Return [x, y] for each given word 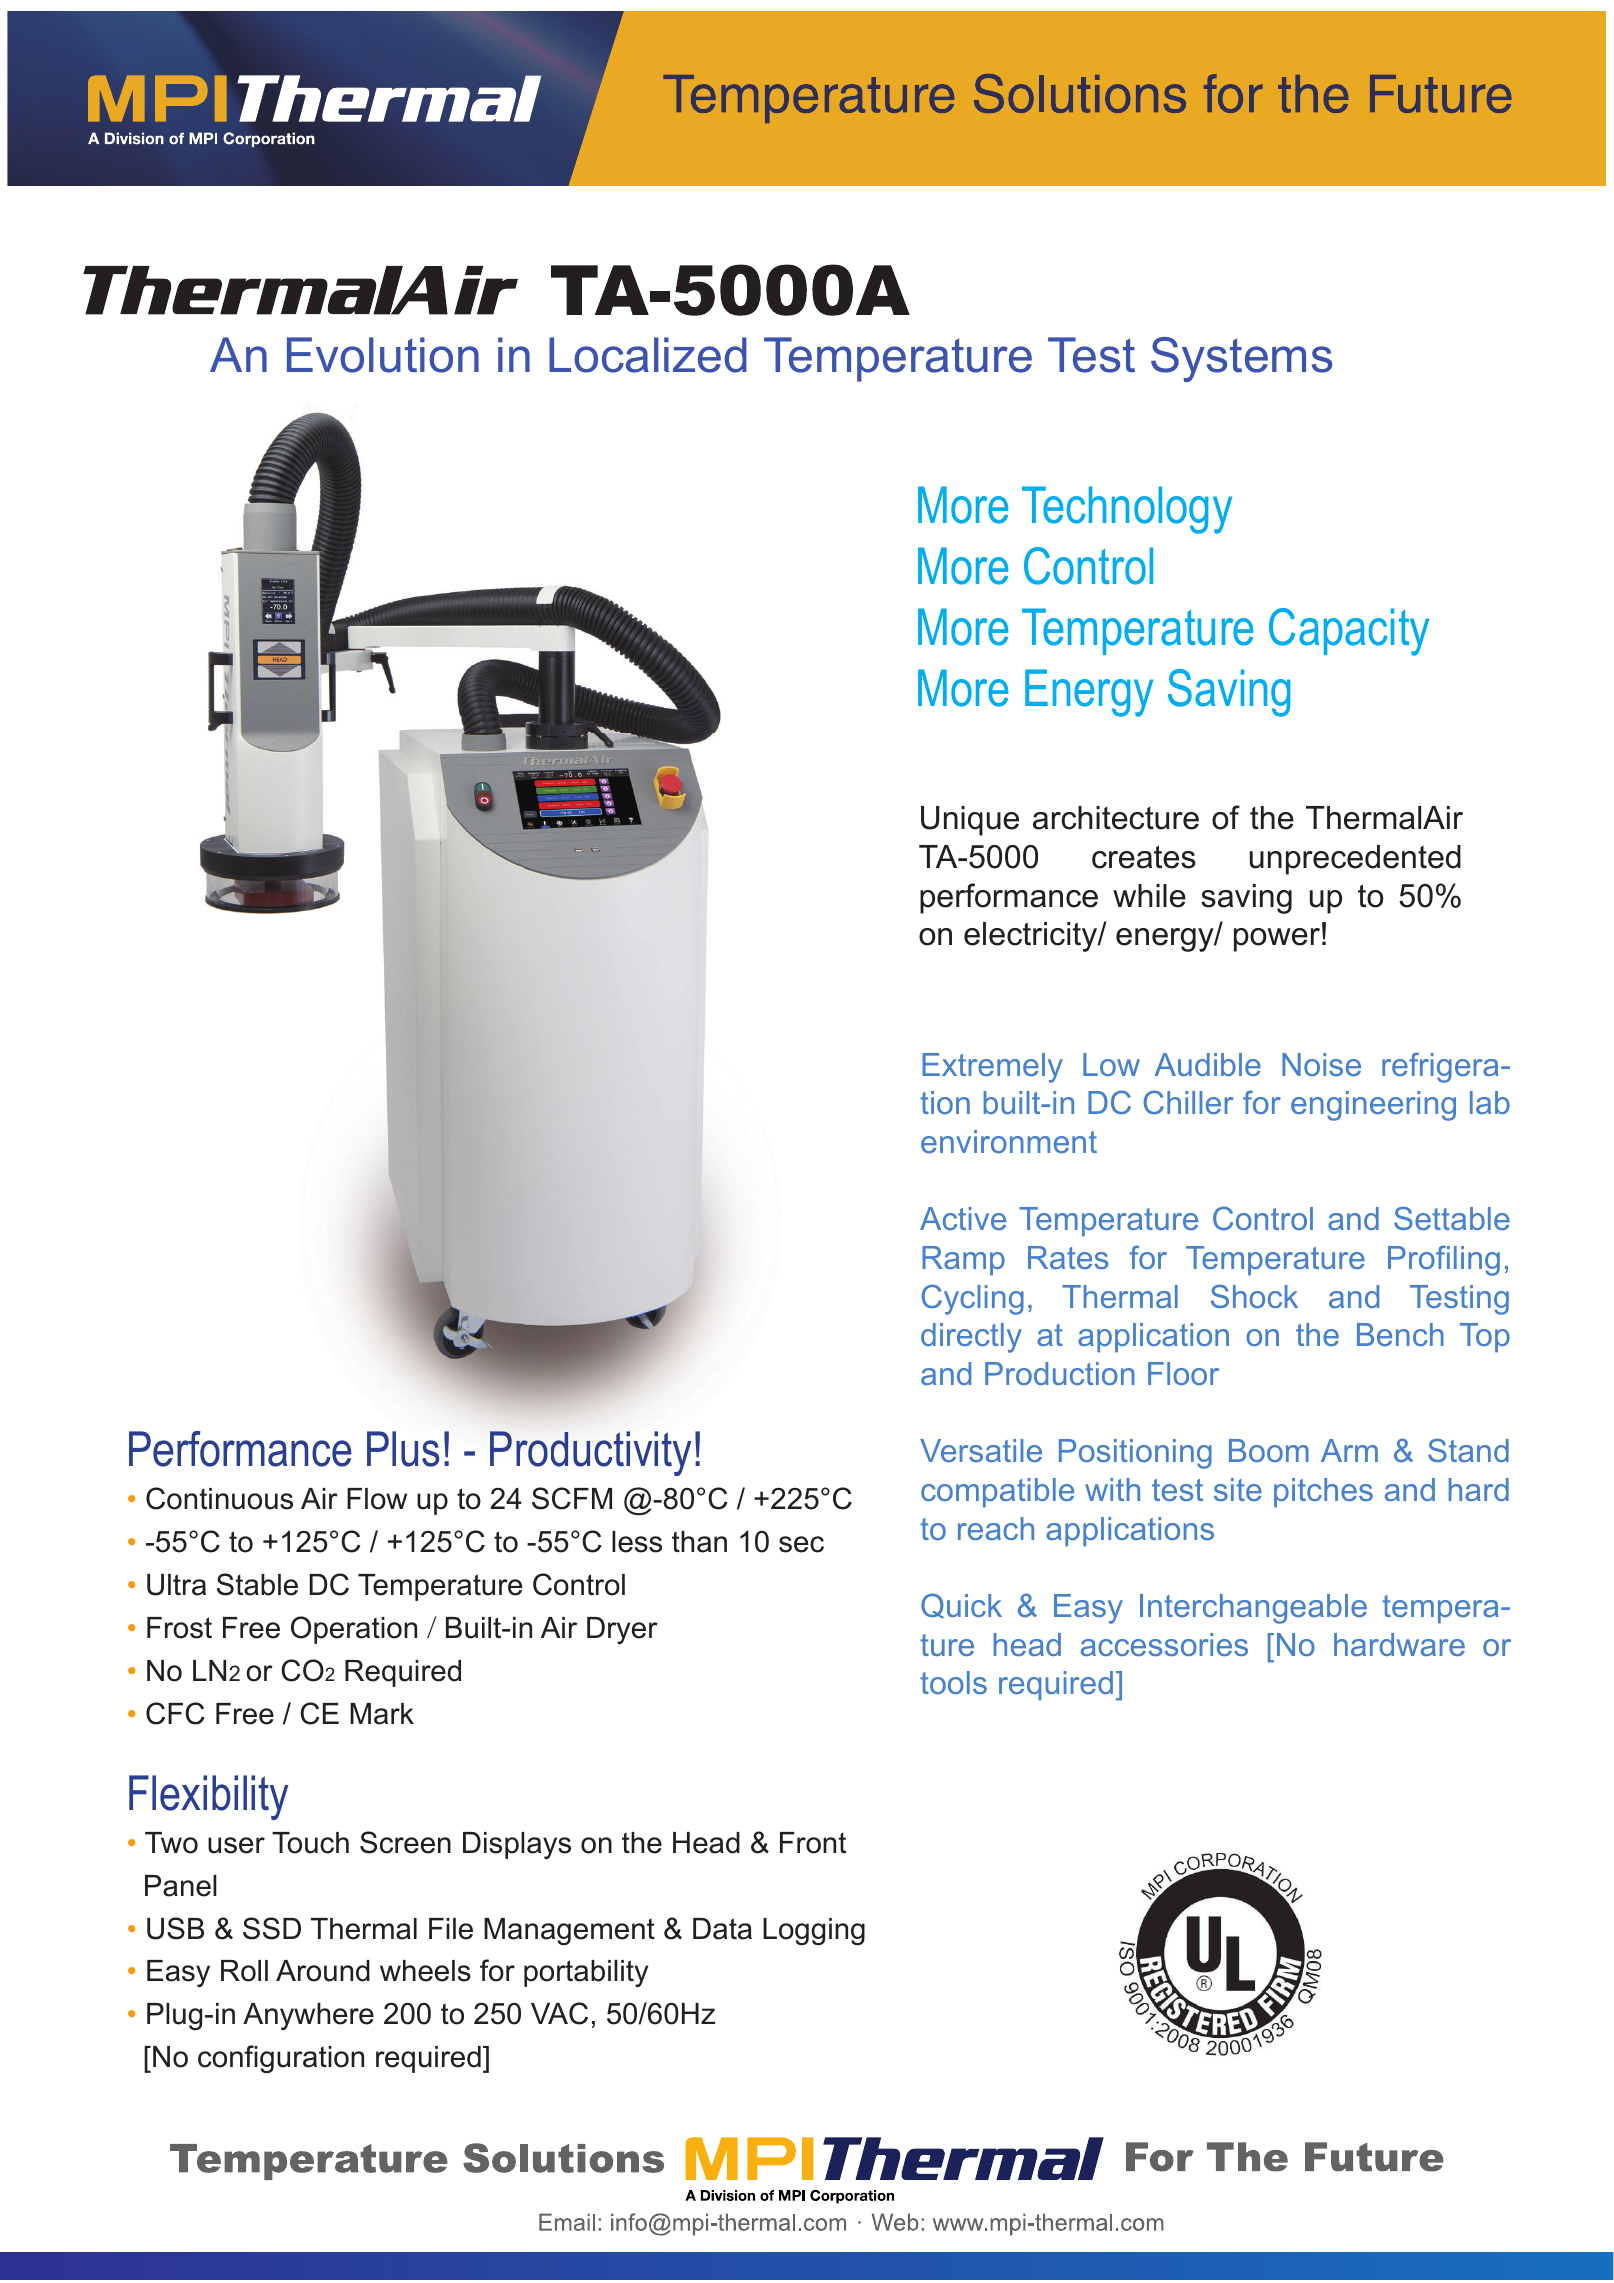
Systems [1241, 359]
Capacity [1349, 632]
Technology [1127, 510]
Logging [814, 1931]
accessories [1164, 1644]
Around [323, 1971]
